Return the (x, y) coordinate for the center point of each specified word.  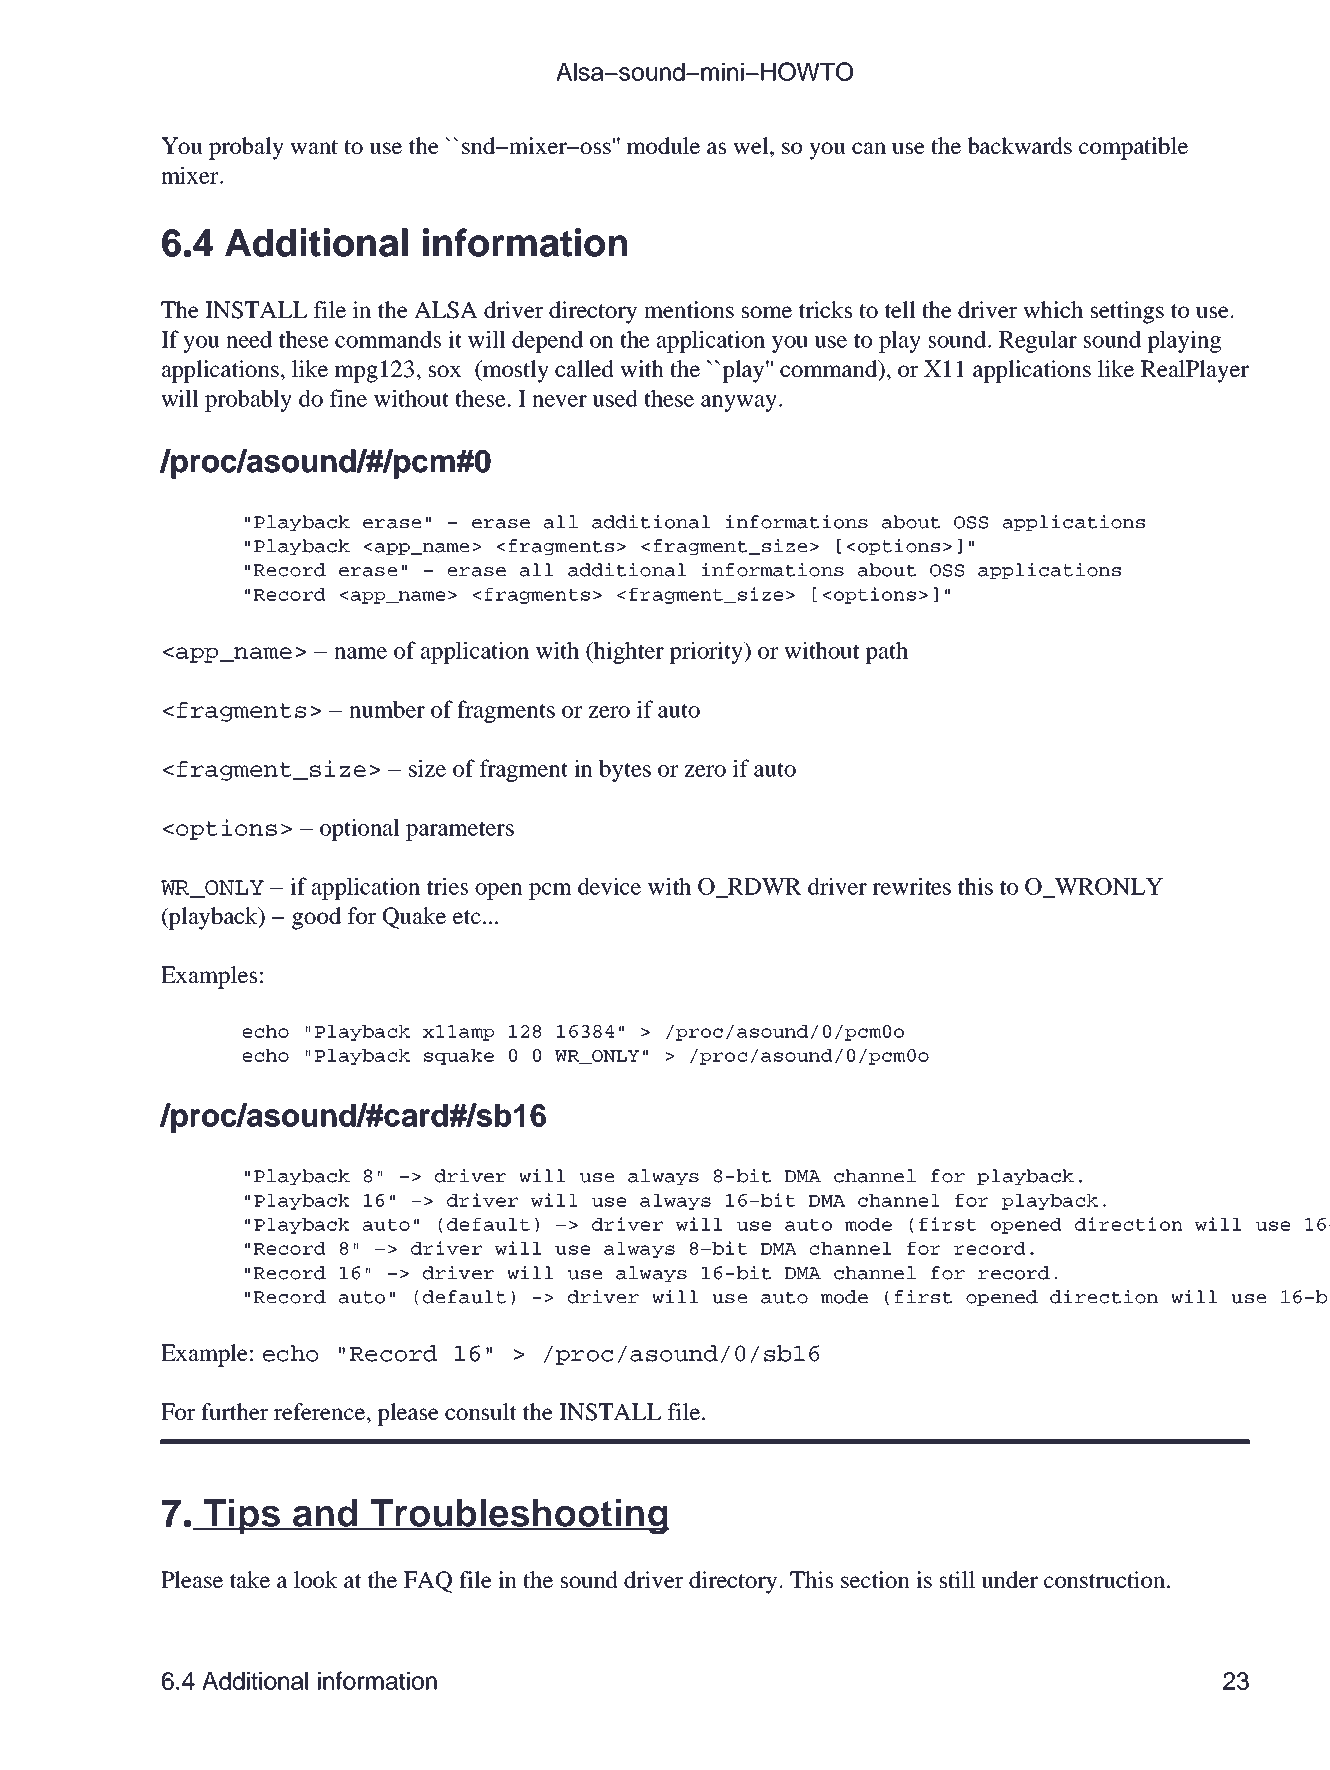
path (886, 652)
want (314, 147)
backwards (1019, 145)
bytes (625, 770)
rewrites (911, 886)
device (609, 886)
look (316, 1579)
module (663, 145)
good (316, 918)
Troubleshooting (519, 1517)
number (387, 709)
